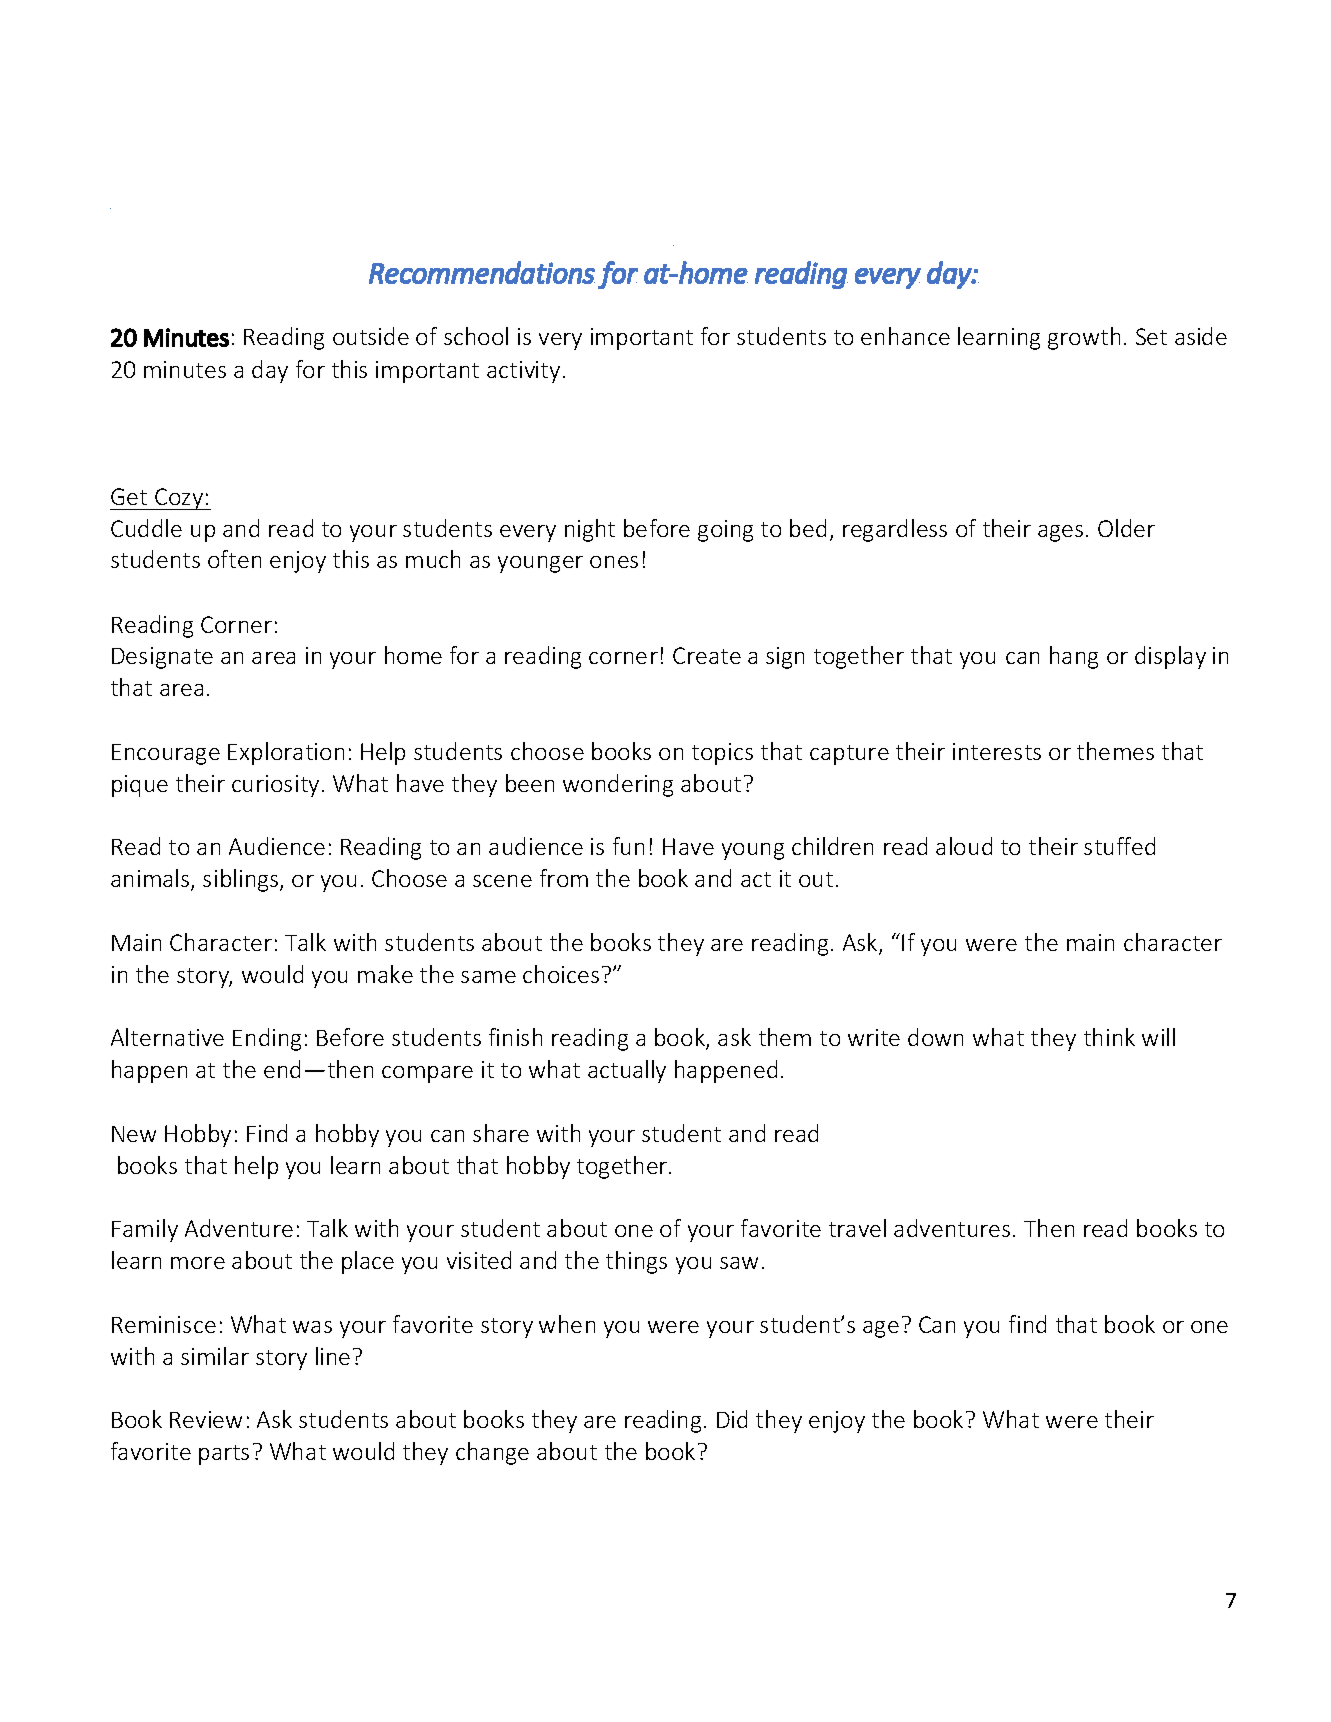 Image resolution: width=1331 pixels, height=1722 pixels. Describe the element at coordinates (1109, 1037) in the screenshot. I see `think` at that location.
